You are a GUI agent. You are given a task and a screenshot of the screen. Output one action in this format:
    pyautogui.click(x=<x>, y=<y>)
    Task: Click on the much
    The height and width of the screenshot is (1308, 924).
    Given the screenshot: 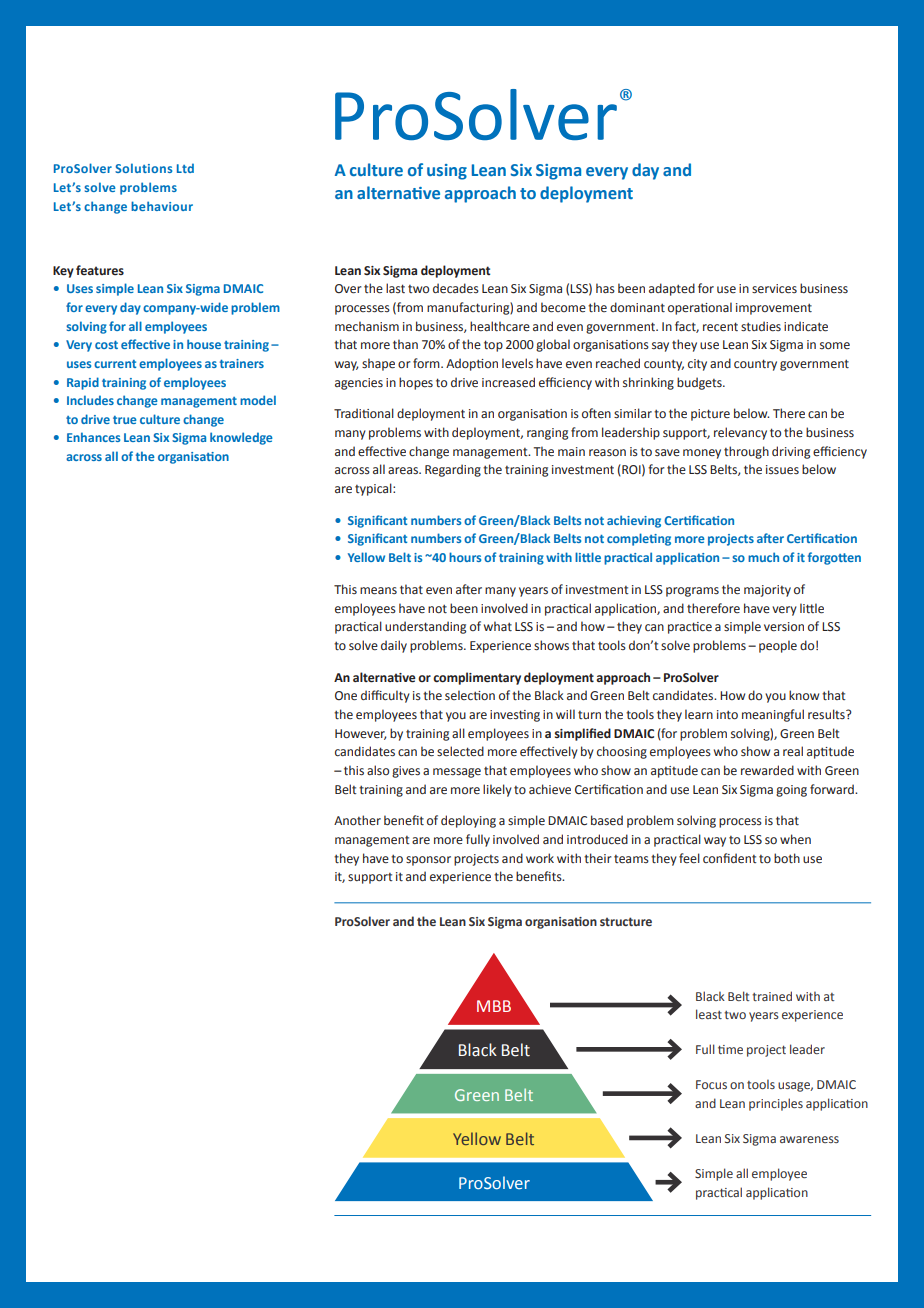 What is the action you would take?
    pyautogui.click(x=763, y=557)
